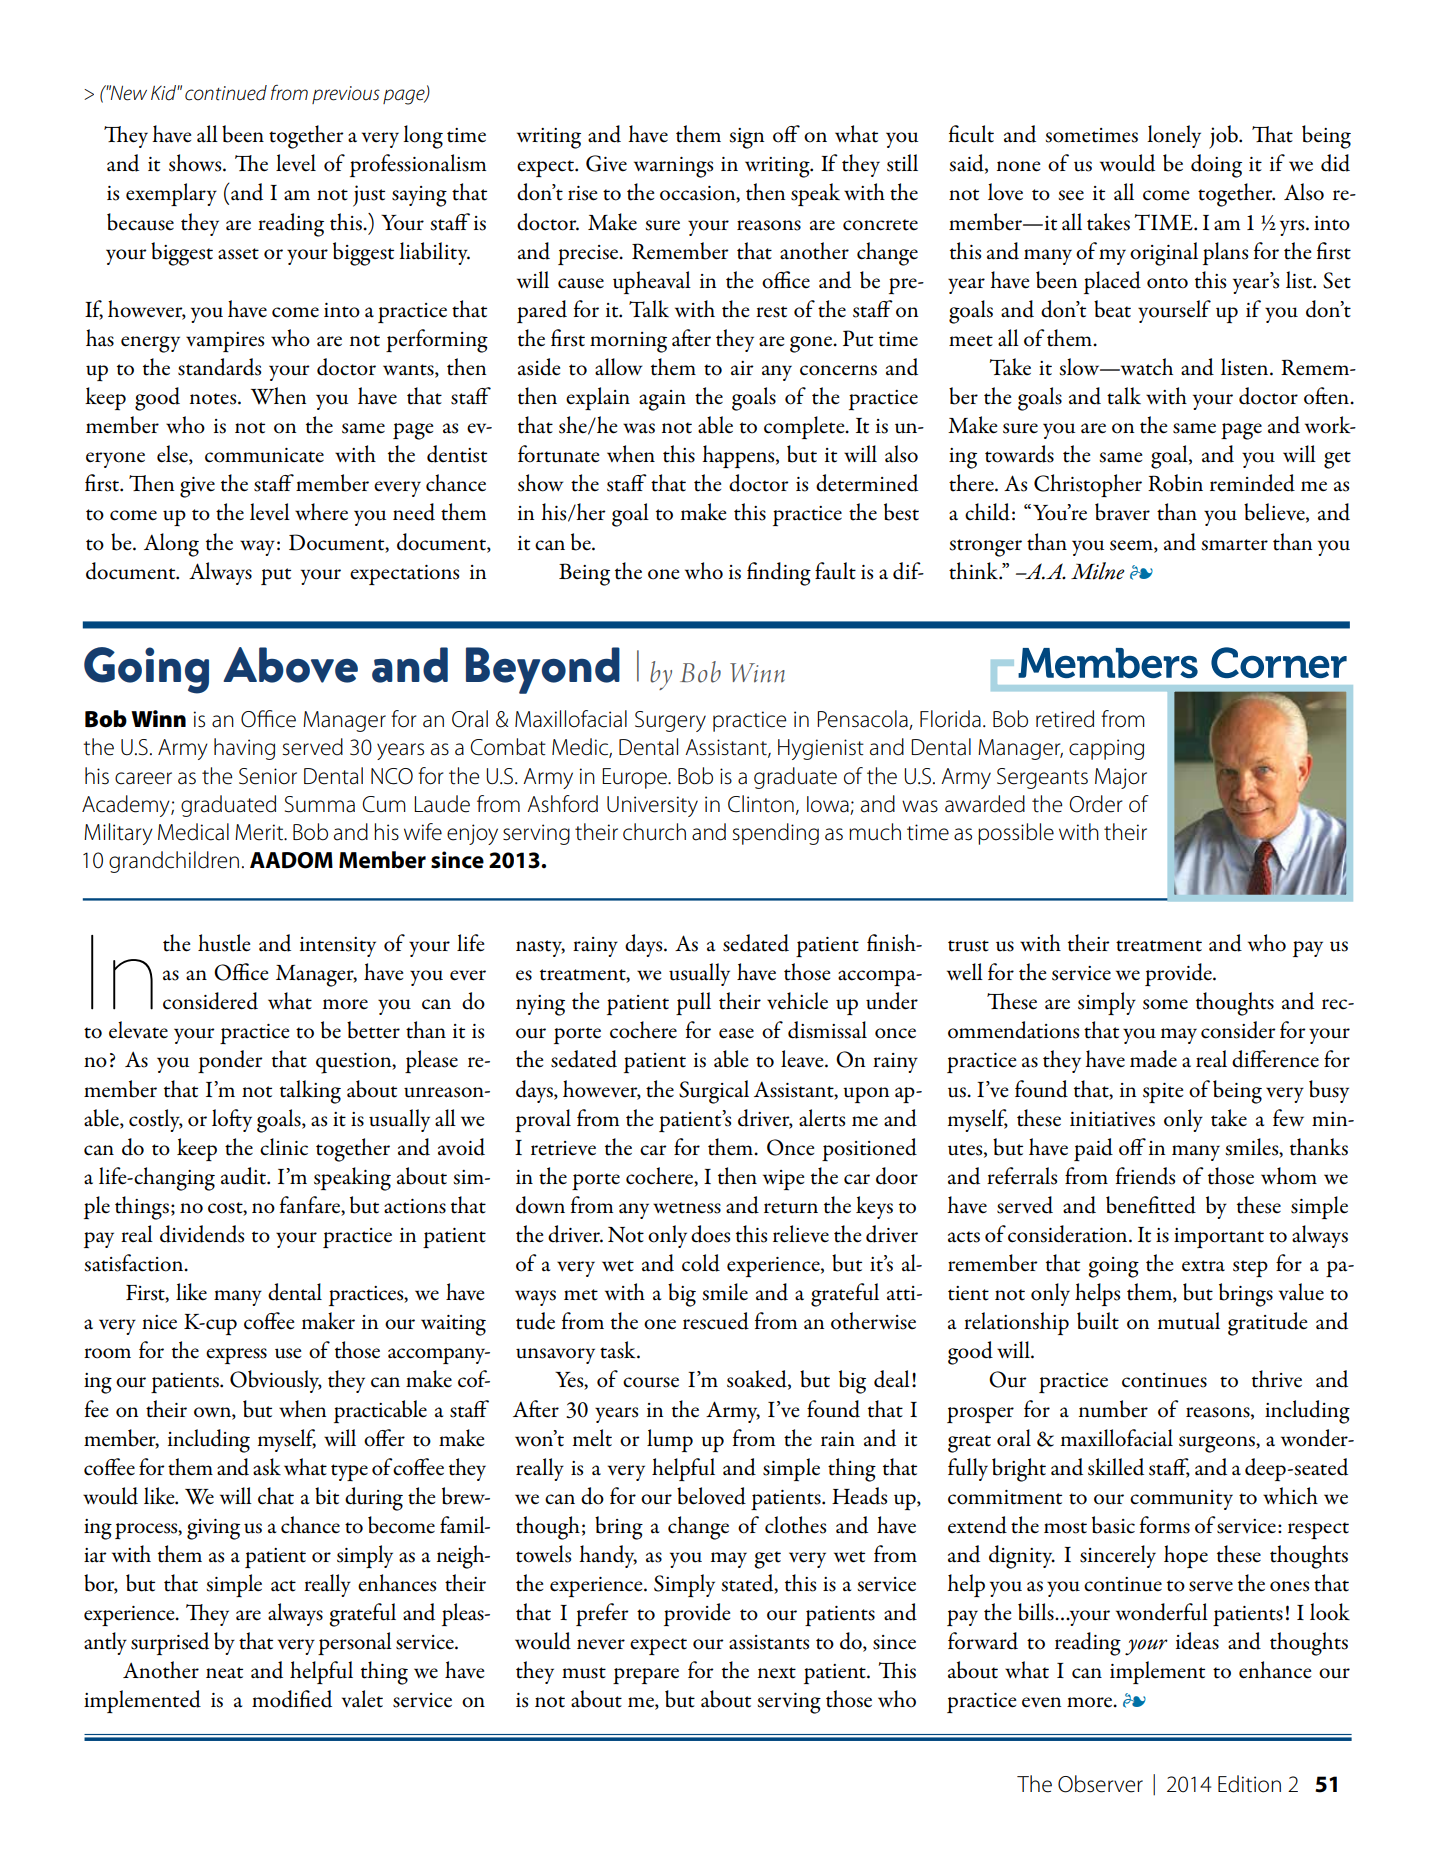 This document has width=1436, height=1858. What do you see at coordinates (746, 138) in the document?
I see `sign` at bounding box center [746, 138].
